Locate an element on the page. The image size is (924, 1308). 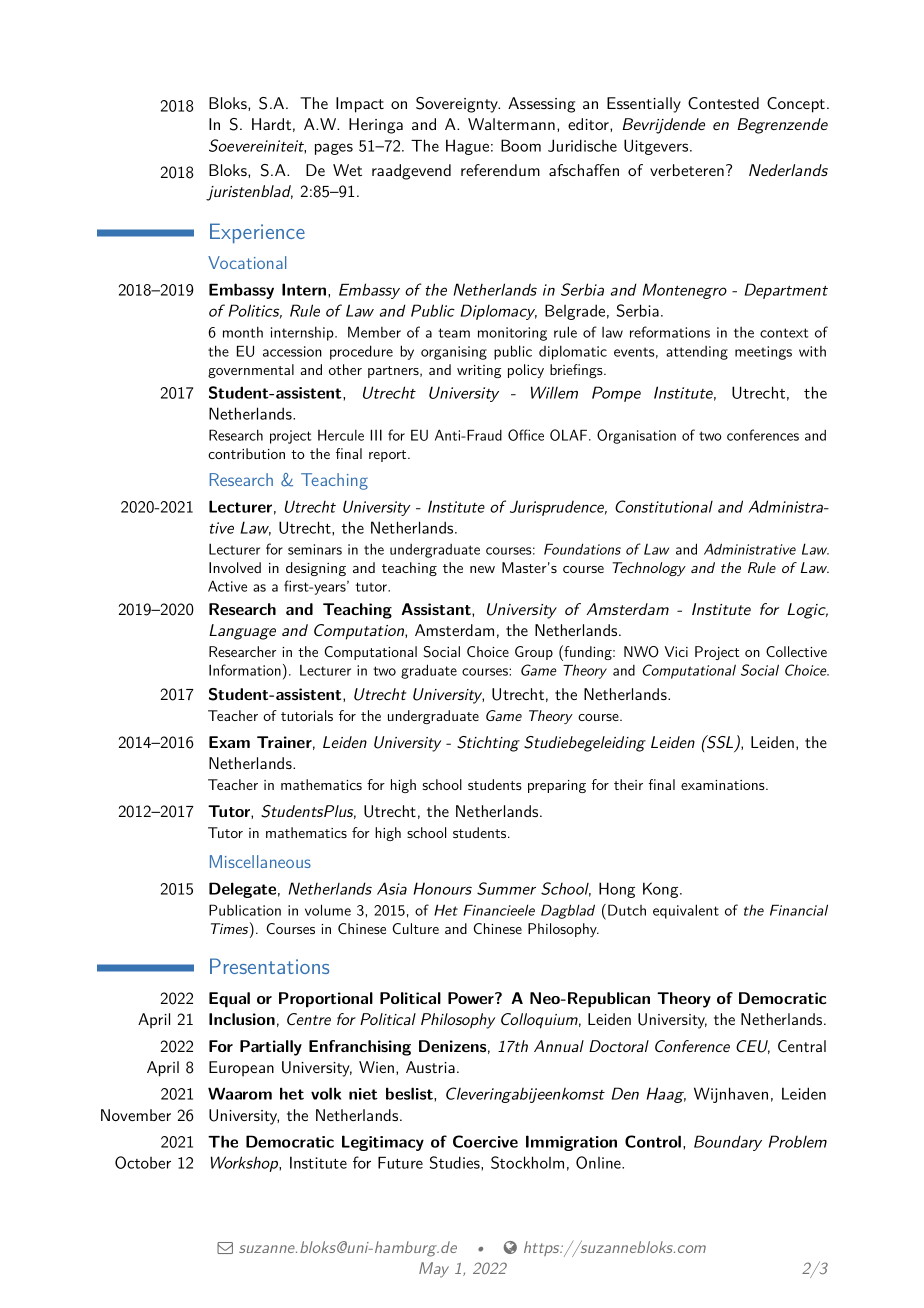
Hague is located at coordinates (467, 147).
